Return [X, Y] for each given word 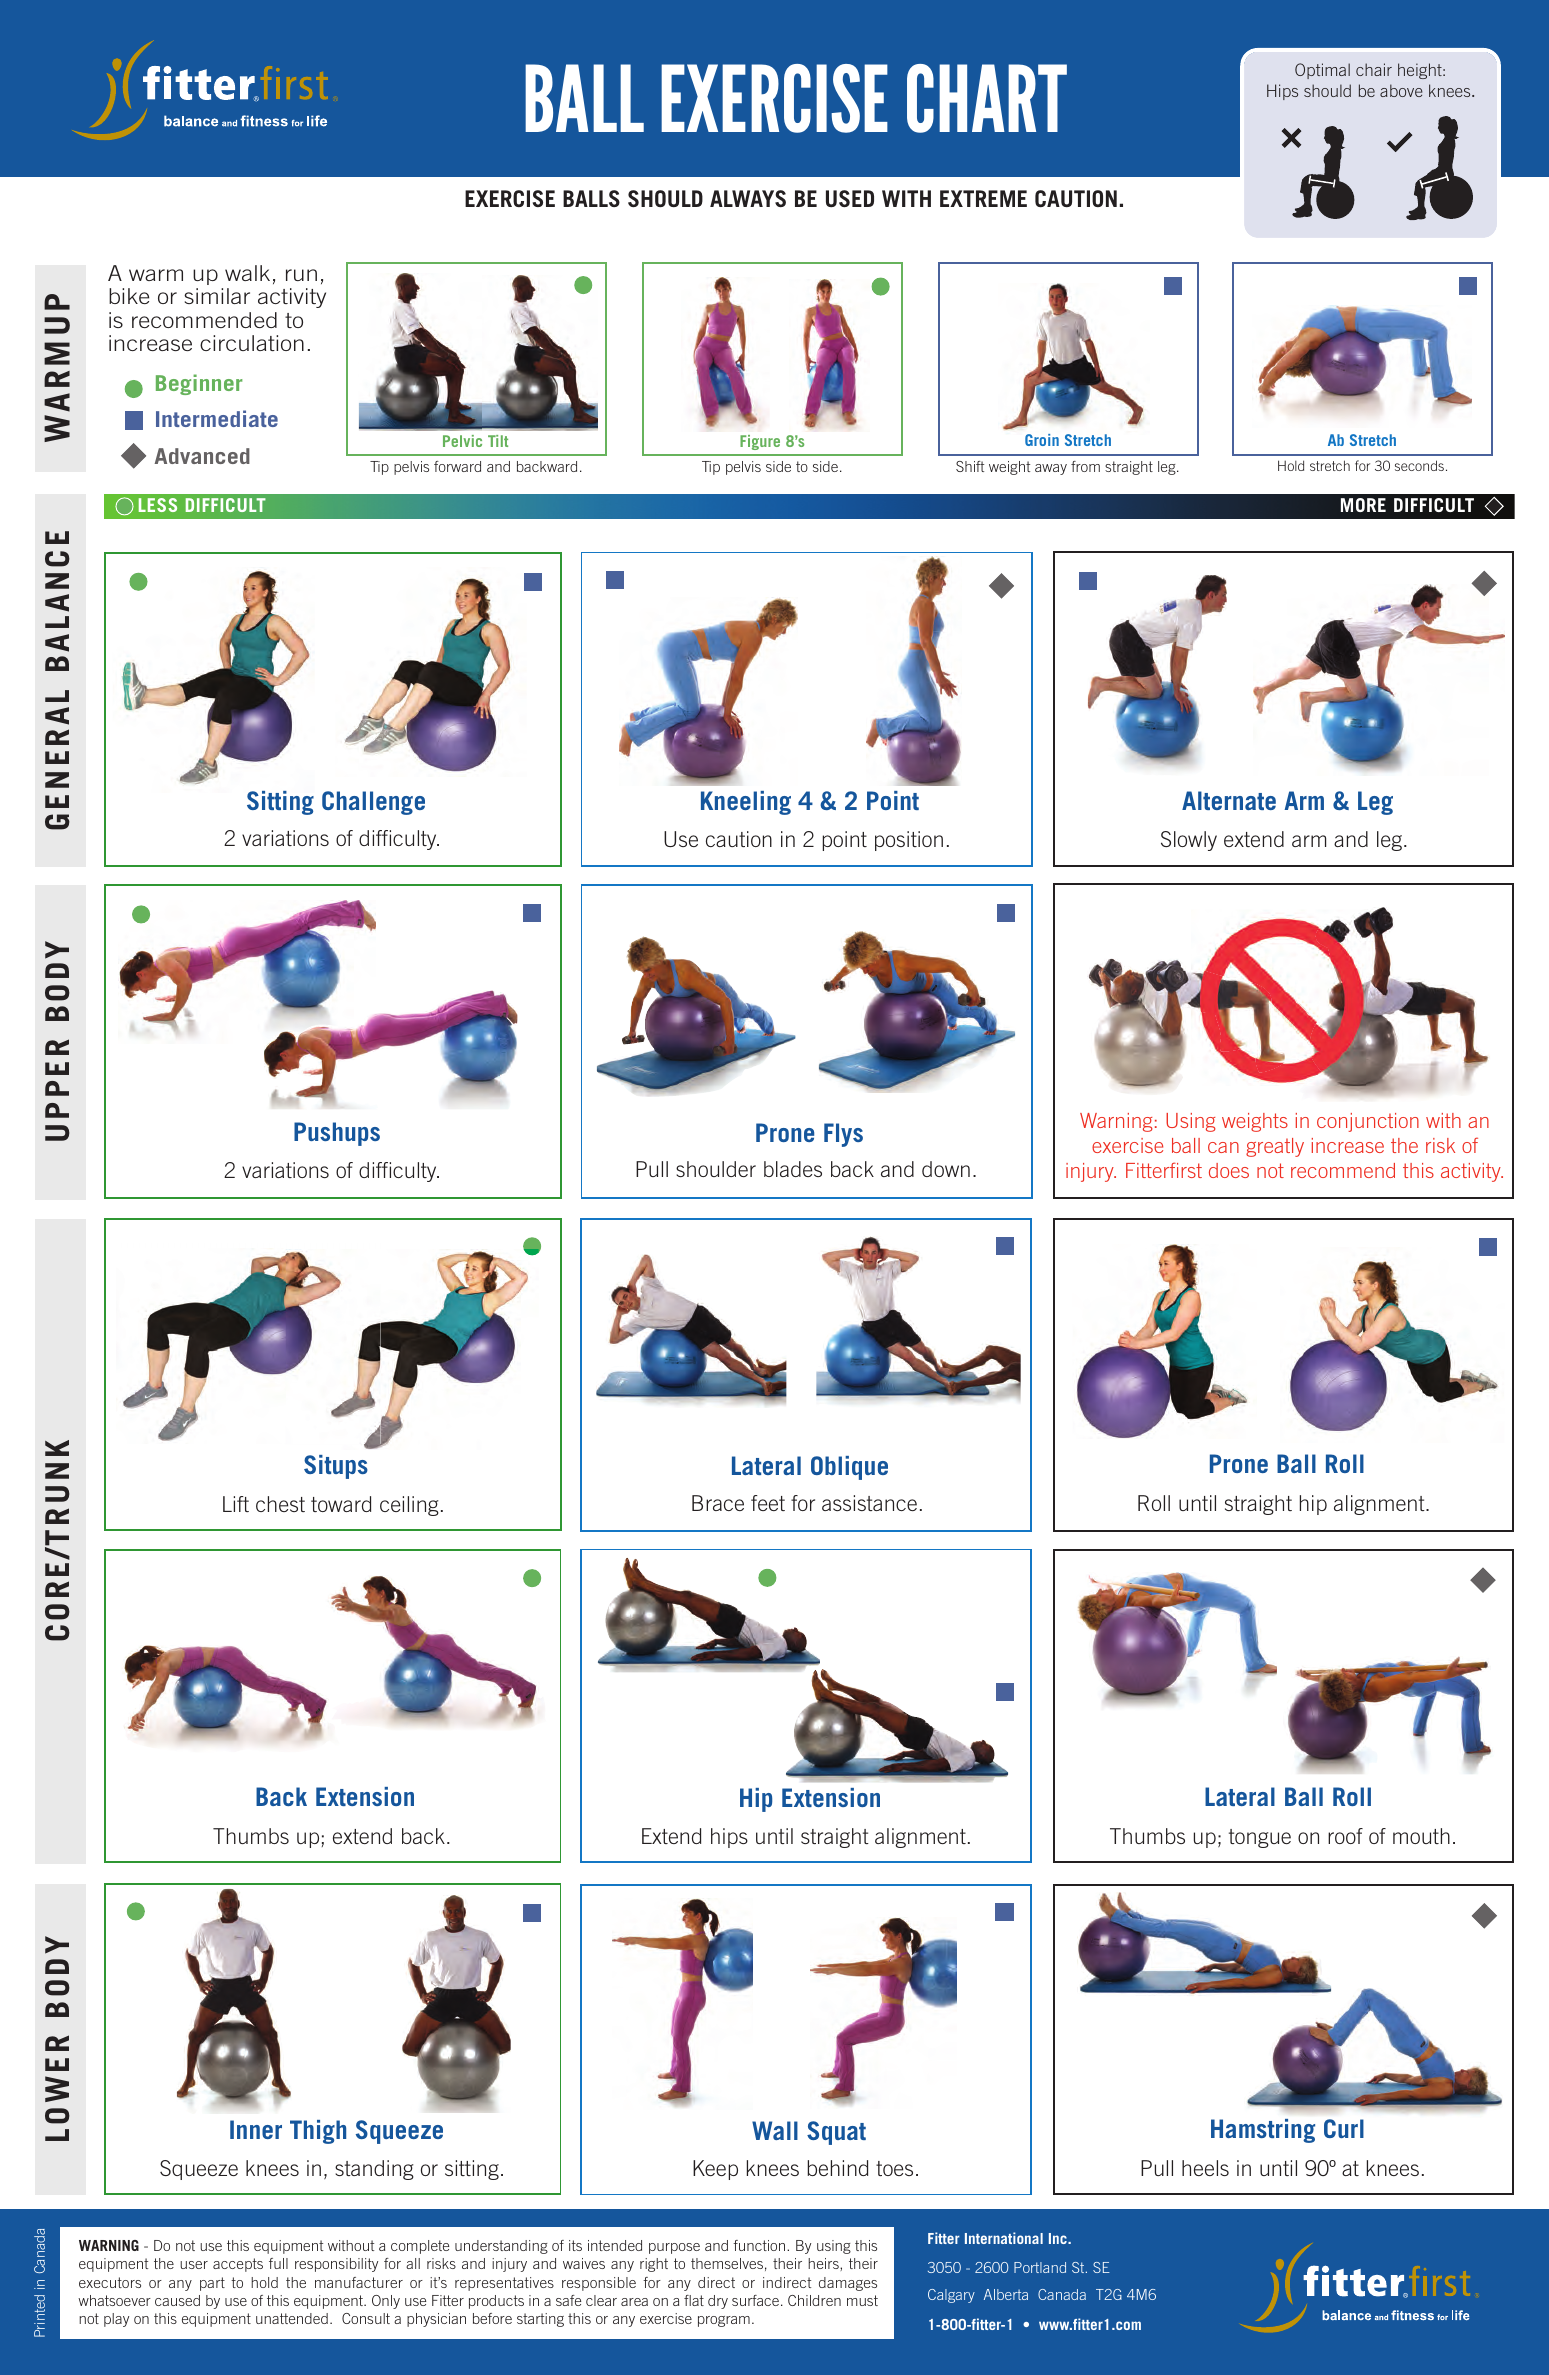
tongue [1260, 1838]
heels [1205, 2168]
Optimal [1322, 71]
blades [793, 1169]
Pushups [337, 1134]
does [1229, 1170]
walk [247, 273]
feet [768, 1503]
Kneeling [746, 803]
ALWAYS [748, 198]
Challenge [373, 803]
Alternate [1229, 800]
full [278, 2263]
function [760, 2245]
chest [280, 1504]
